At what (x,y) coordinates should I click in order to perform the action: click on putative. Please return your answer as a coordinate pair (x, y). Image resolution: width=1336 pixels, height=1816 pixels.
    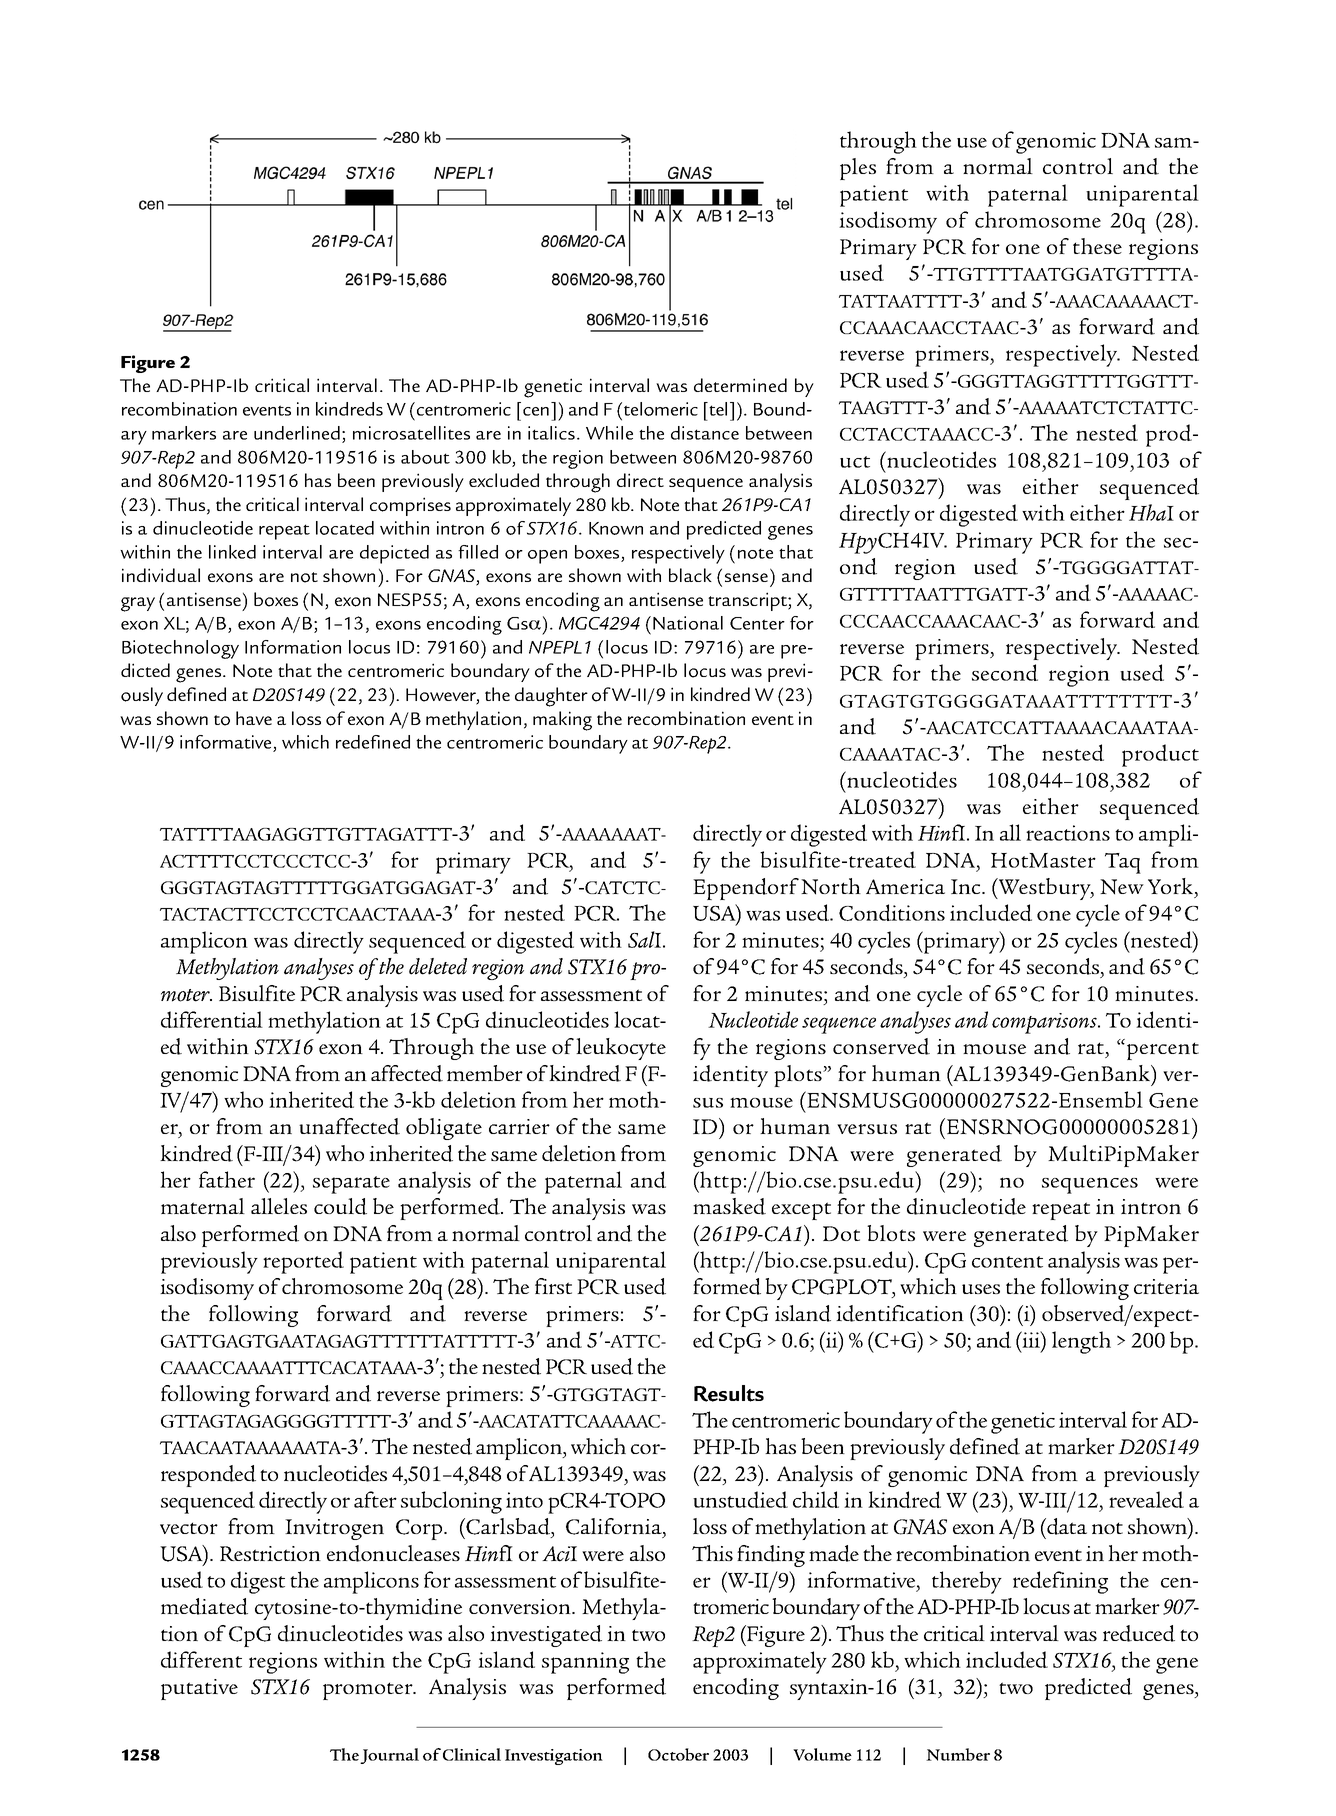
    Looking at the image, I should click on (199, 1689).
